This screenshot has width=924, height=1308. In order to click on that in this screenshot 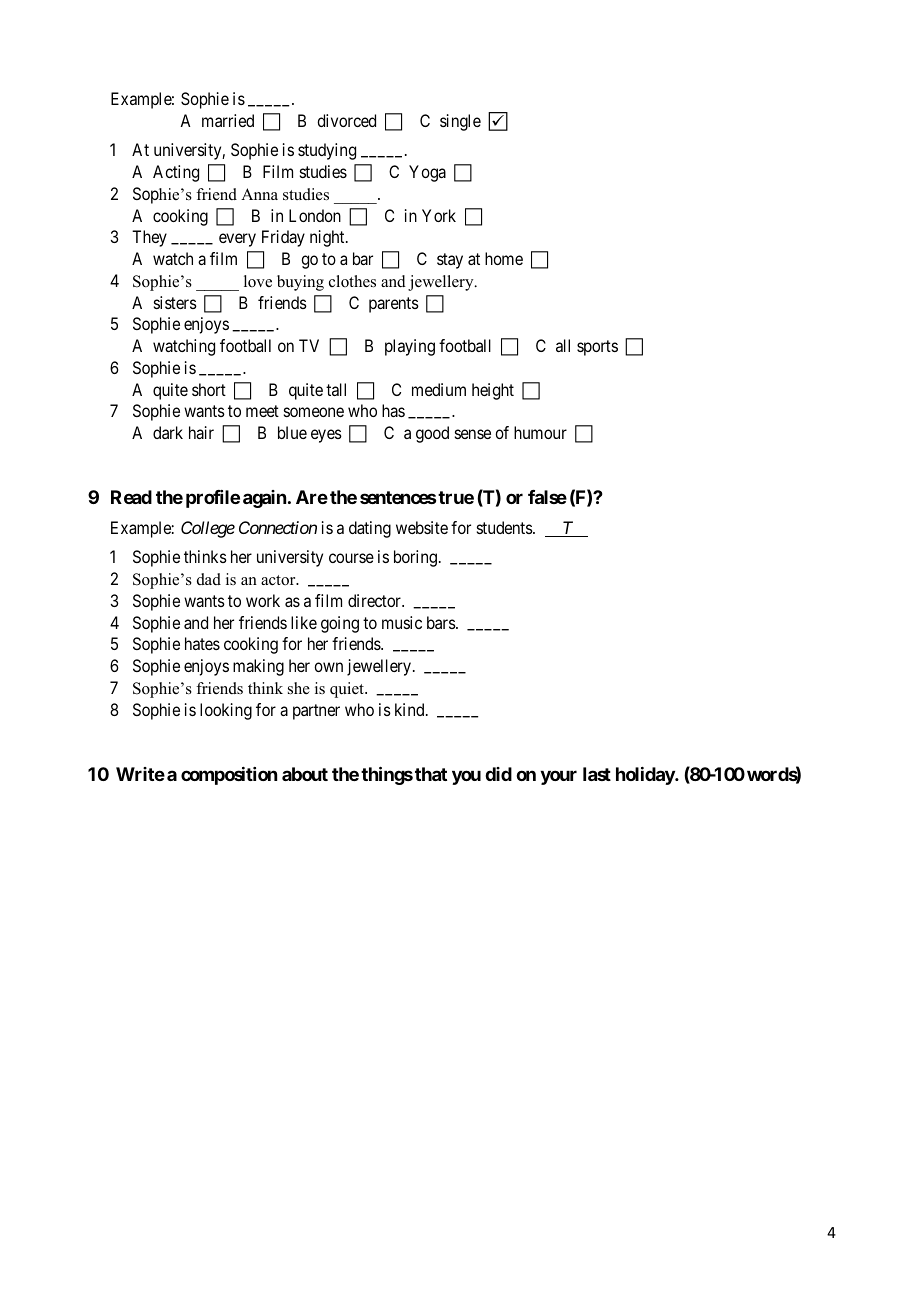, I will do `click(431, 774)`.
